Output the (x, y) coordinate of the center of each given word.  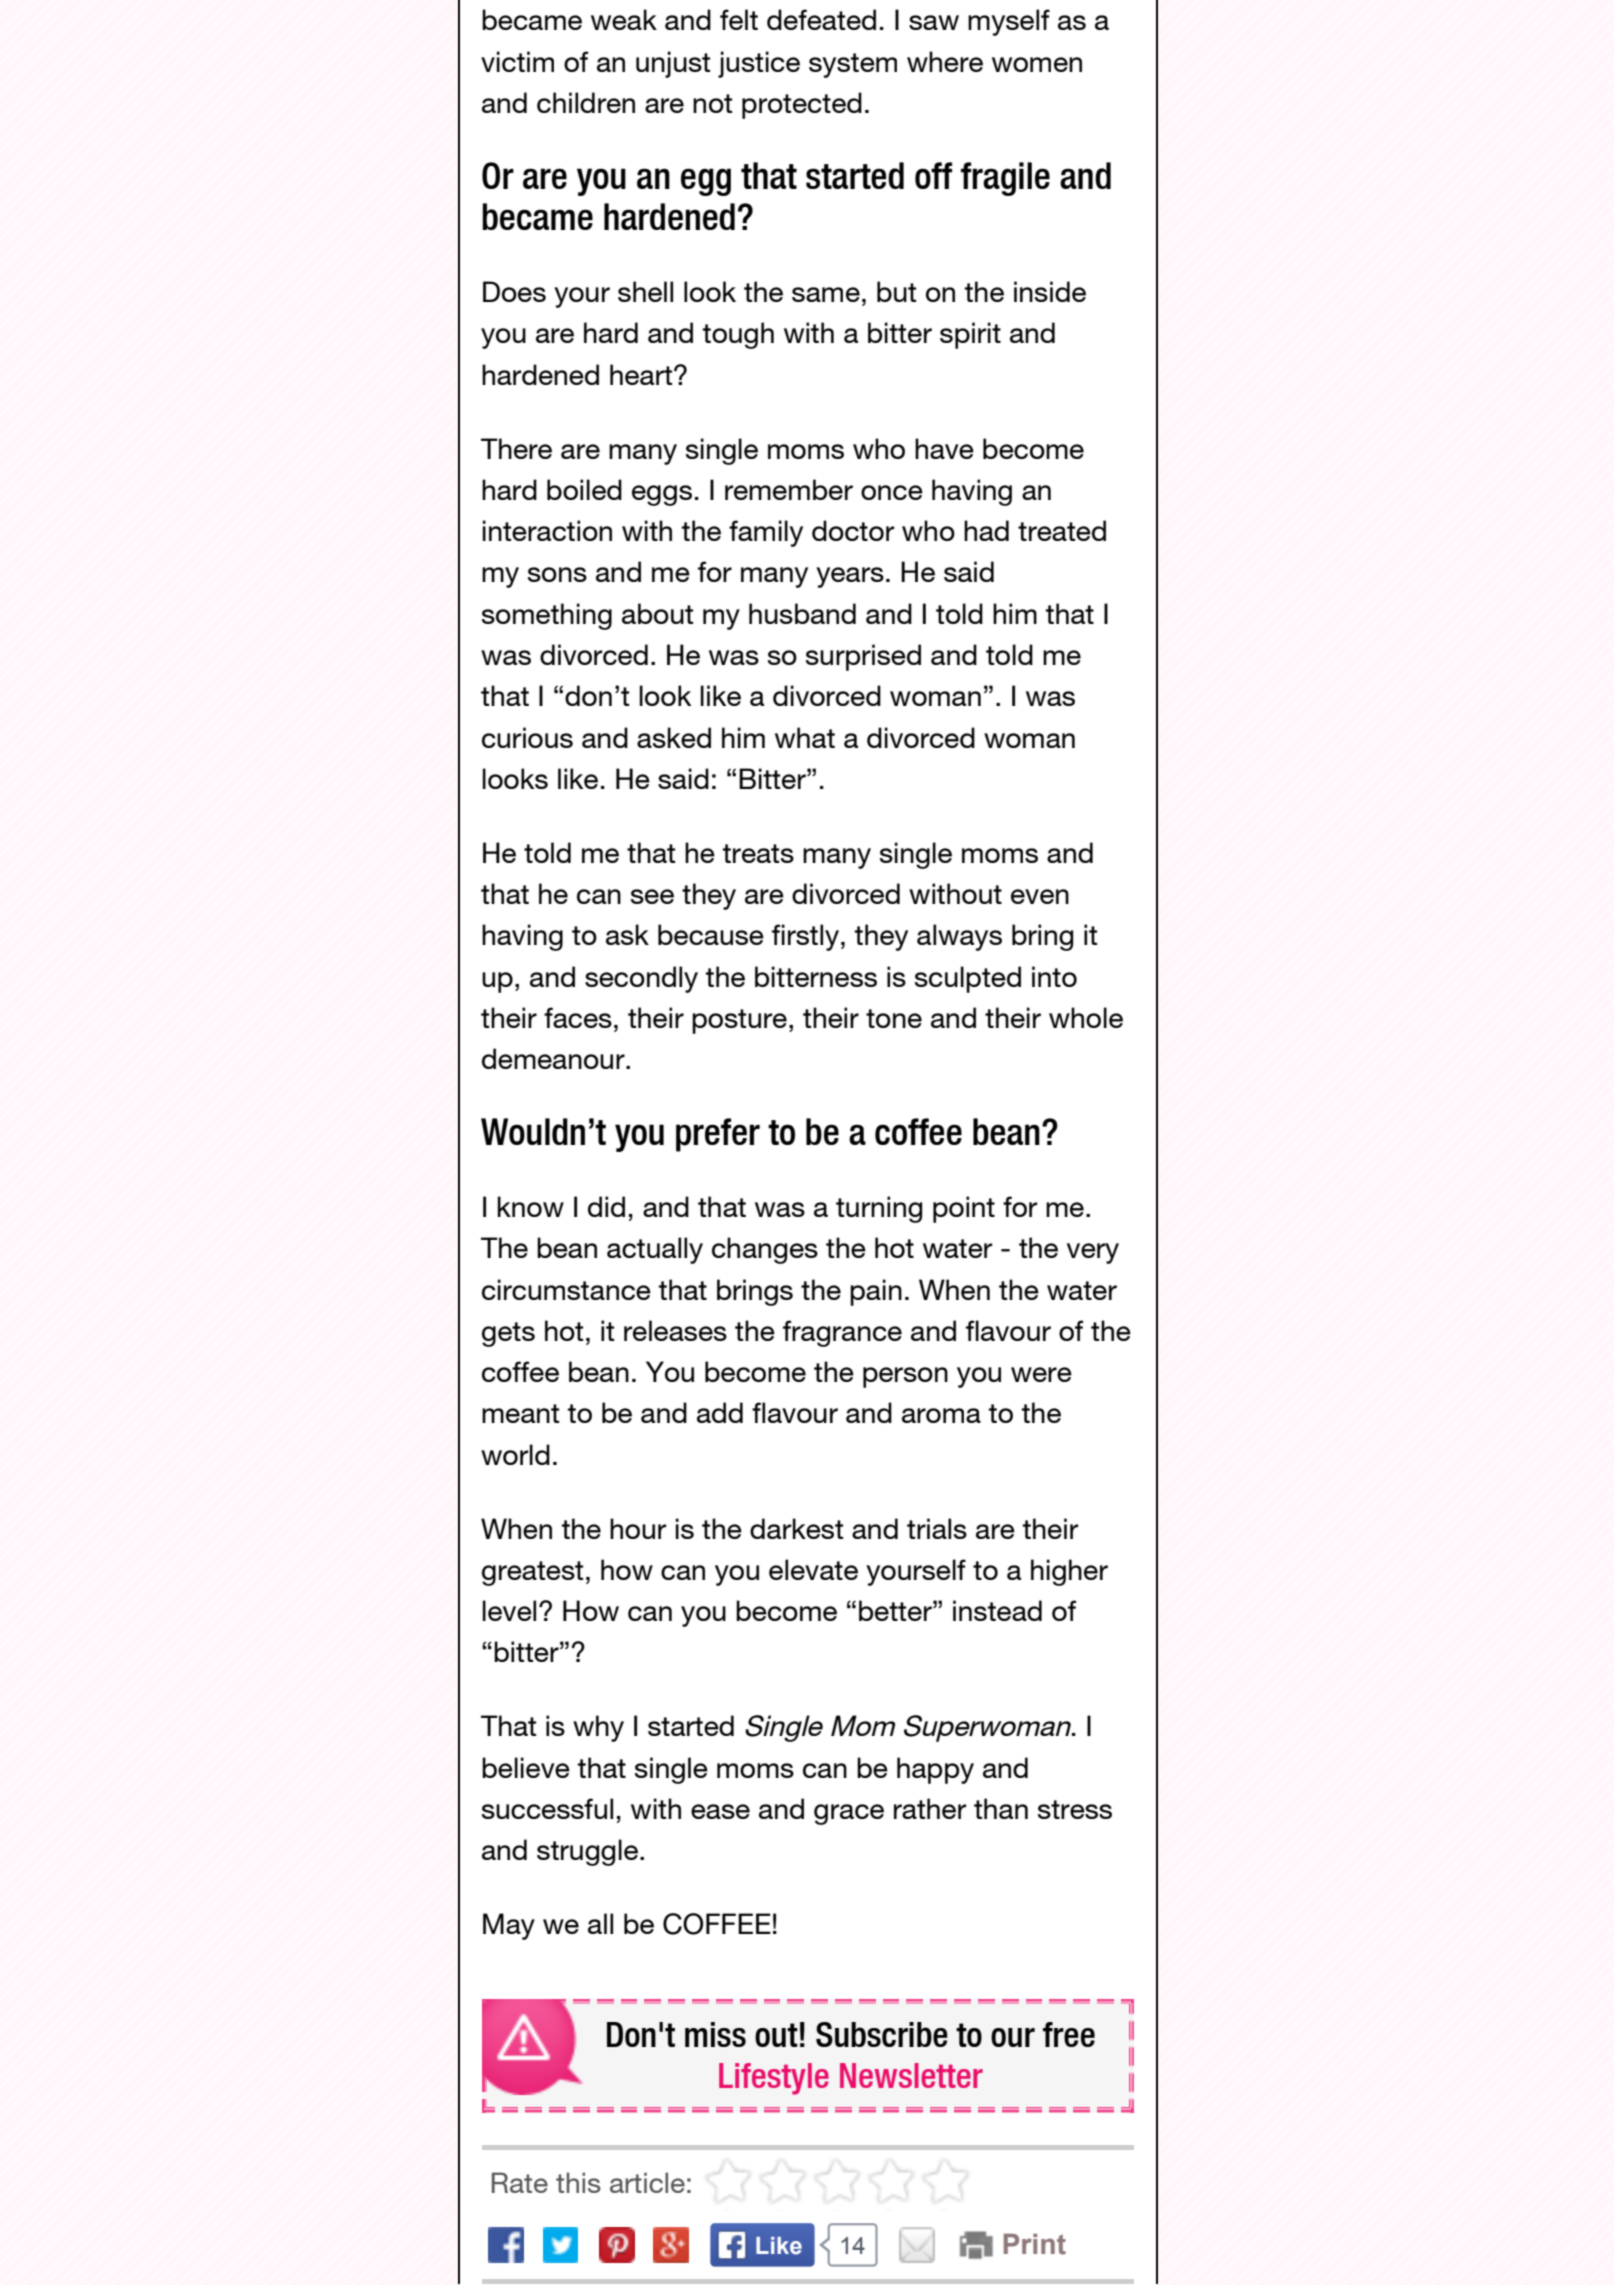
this (578, 2182)
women (1037, 64)
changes (765, 1250)
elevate (813, 1569)
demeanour (554, 1058)
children (586, 102)
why (598, 1728)
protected (802, 105)
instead (997, 1610)
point (964, 1209)
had (986, 530)
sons (557, 574)
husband (802, 613)
